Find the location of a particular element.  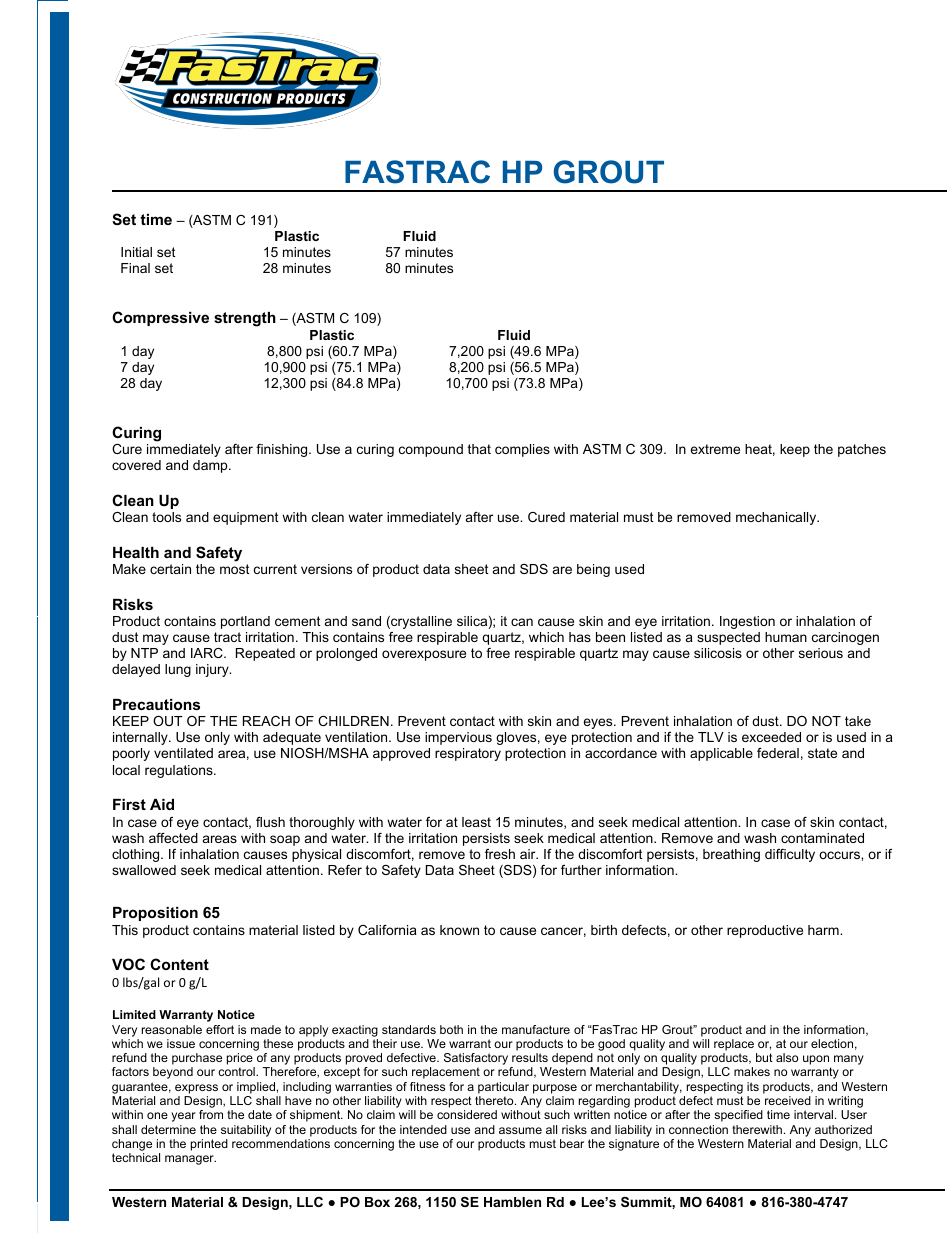

contaminated is located at coordinates (822, 838).
